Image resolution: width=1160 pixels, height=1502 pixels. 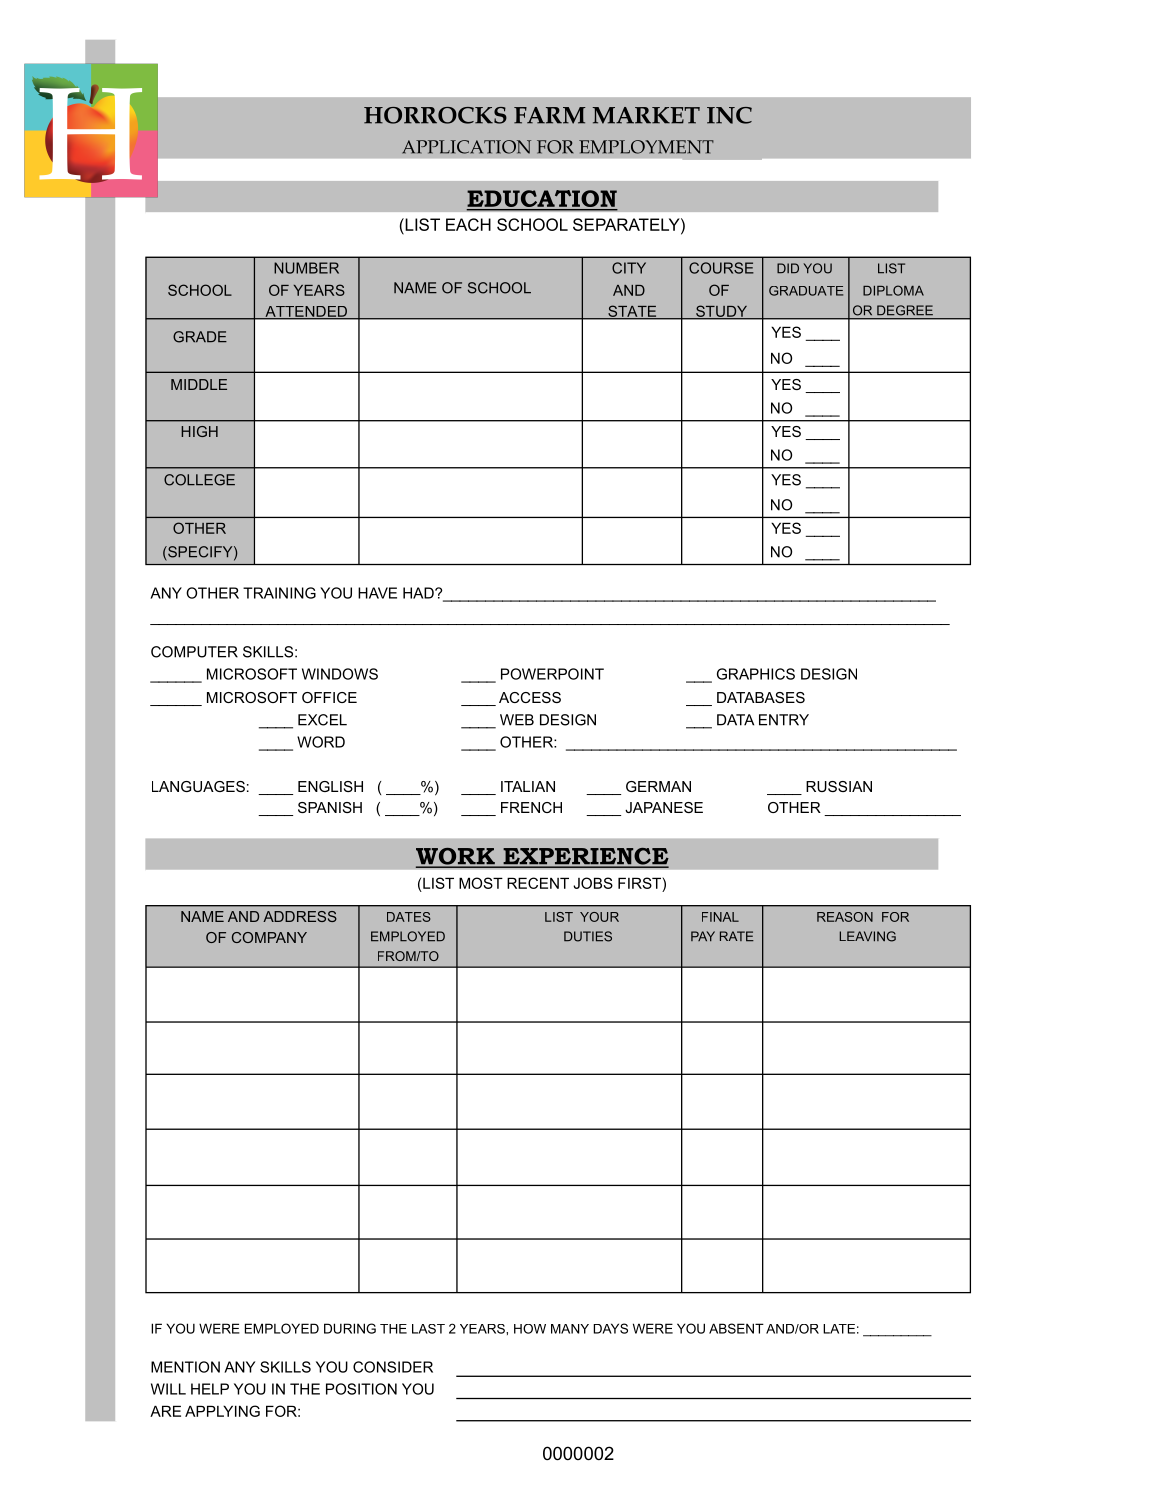 I want to click on INC, so click(x=729, y=115).
